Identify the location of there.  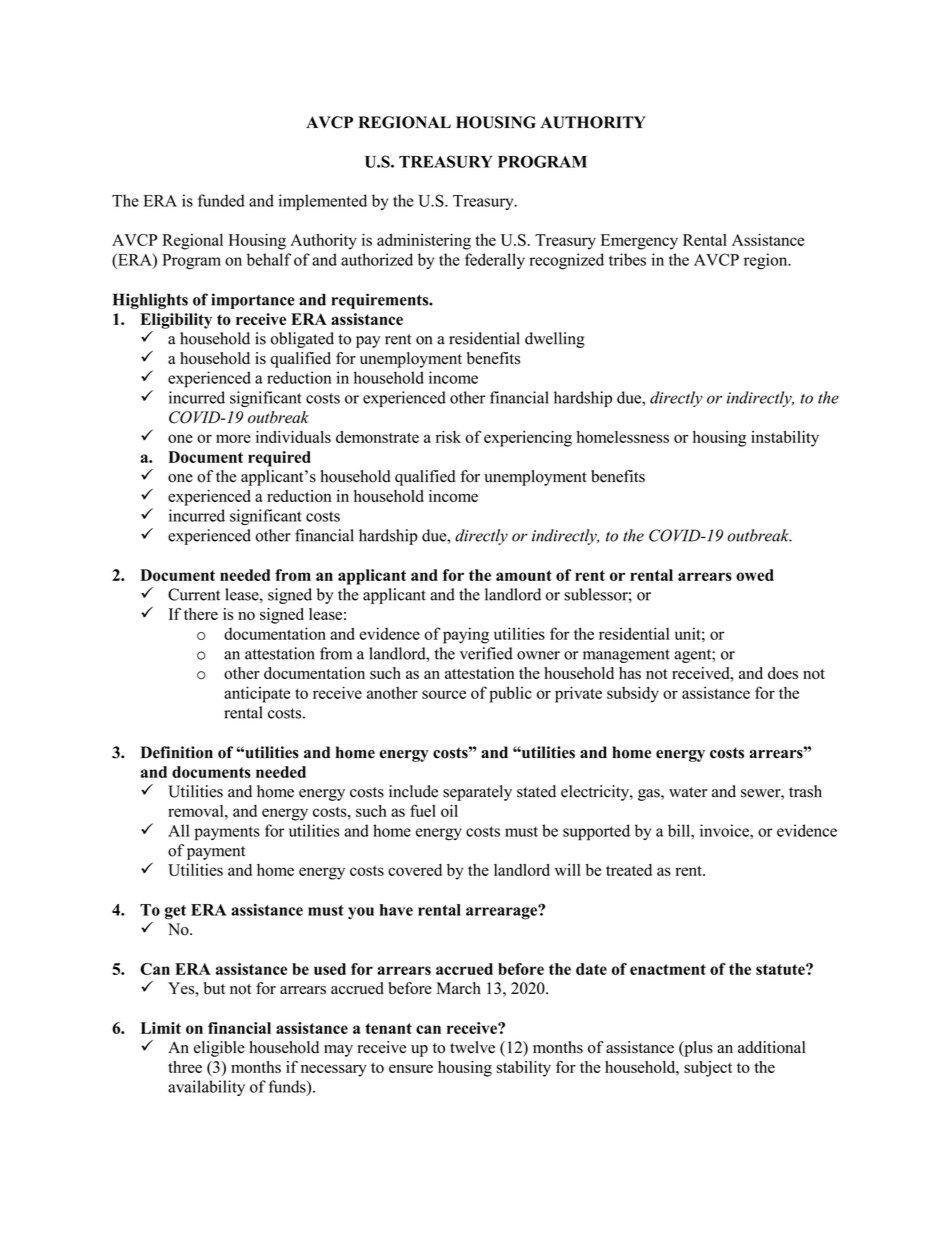
(201, 614).
